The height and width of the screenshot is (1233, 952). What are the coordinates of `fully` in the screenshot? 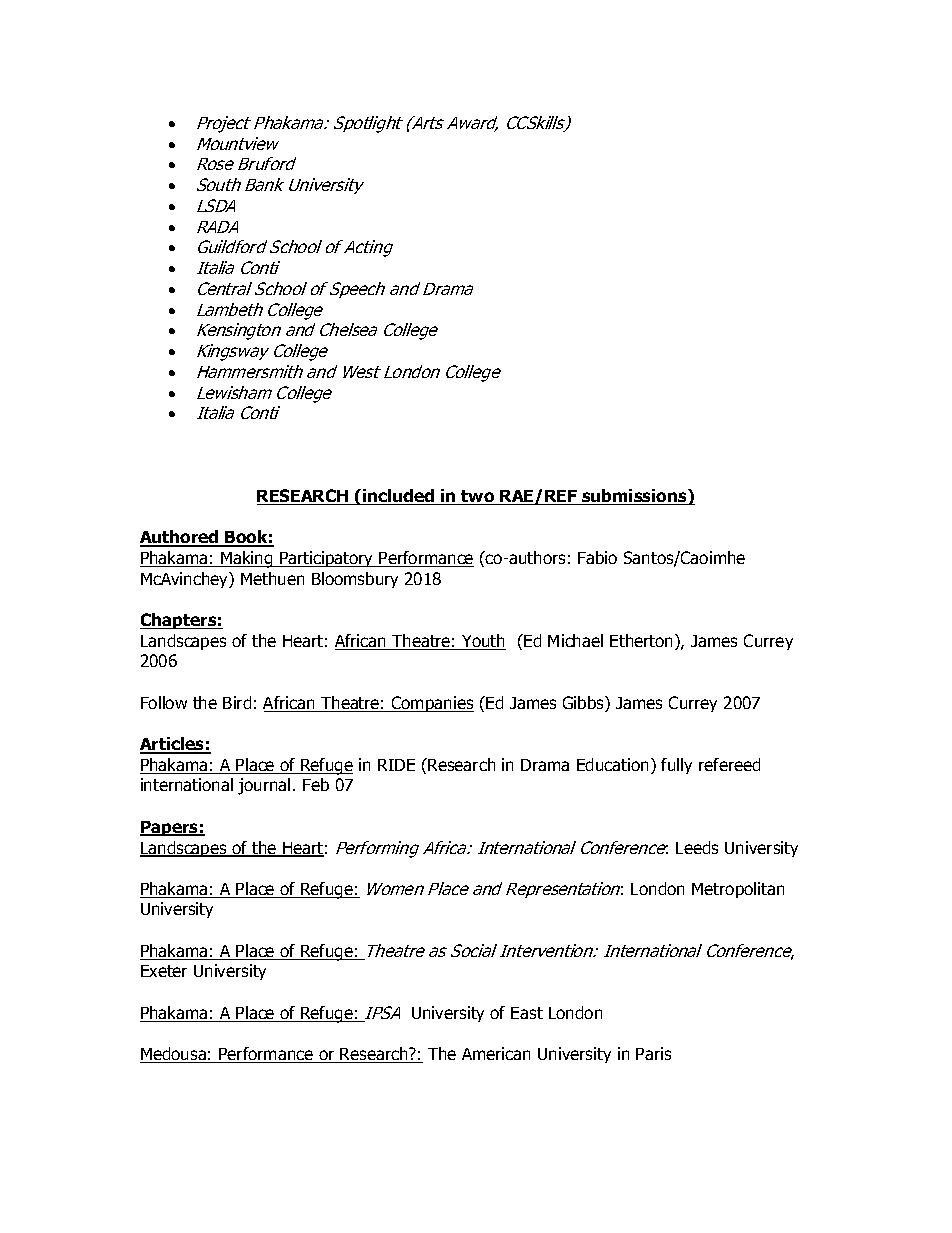 It's located at (676, 766).
